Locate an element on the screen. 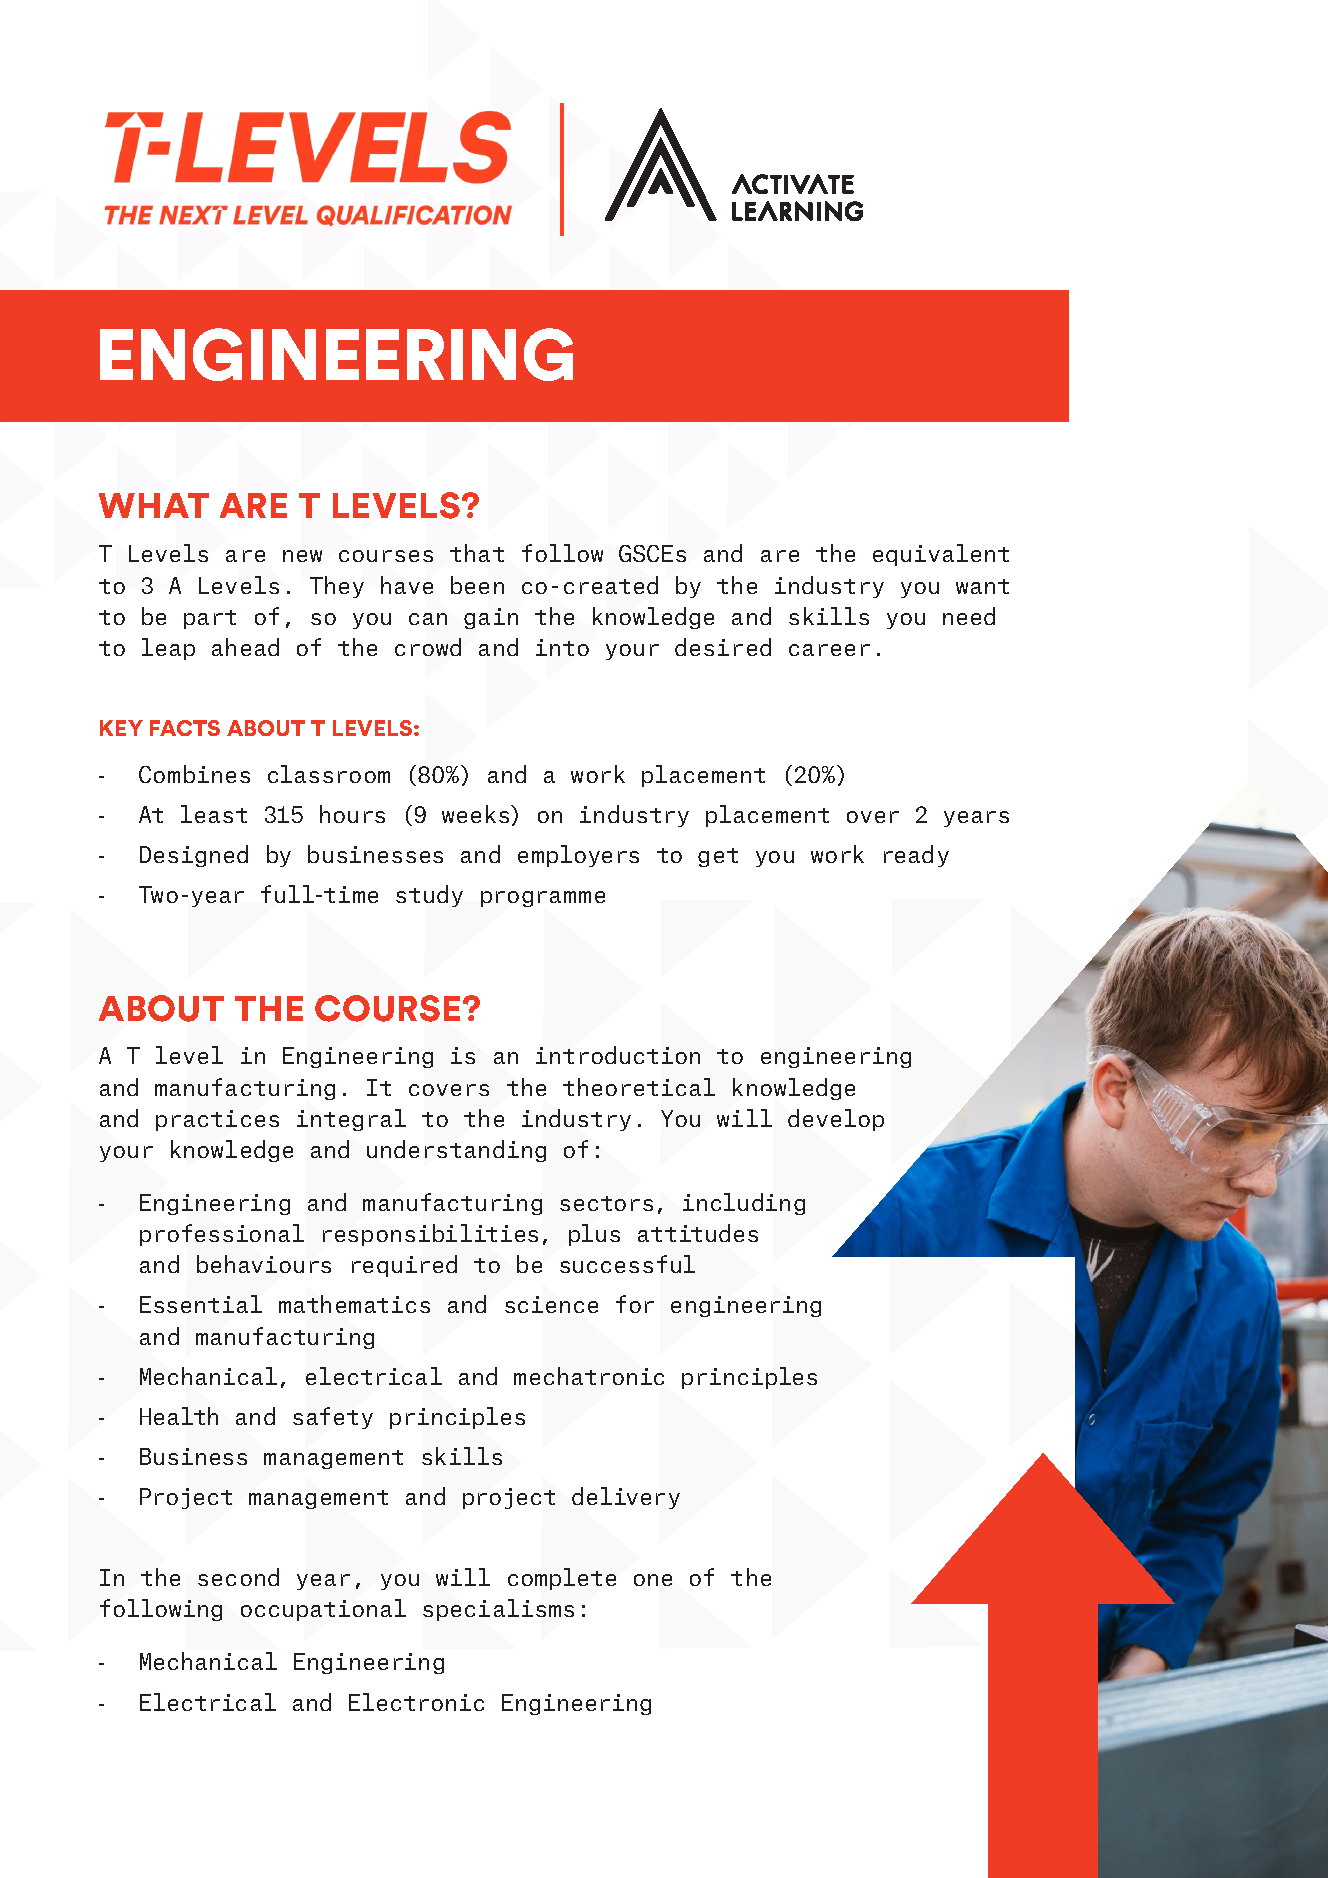 This screenshot has width=1328, height=1878. one is located at coordinates (653, 1580).
